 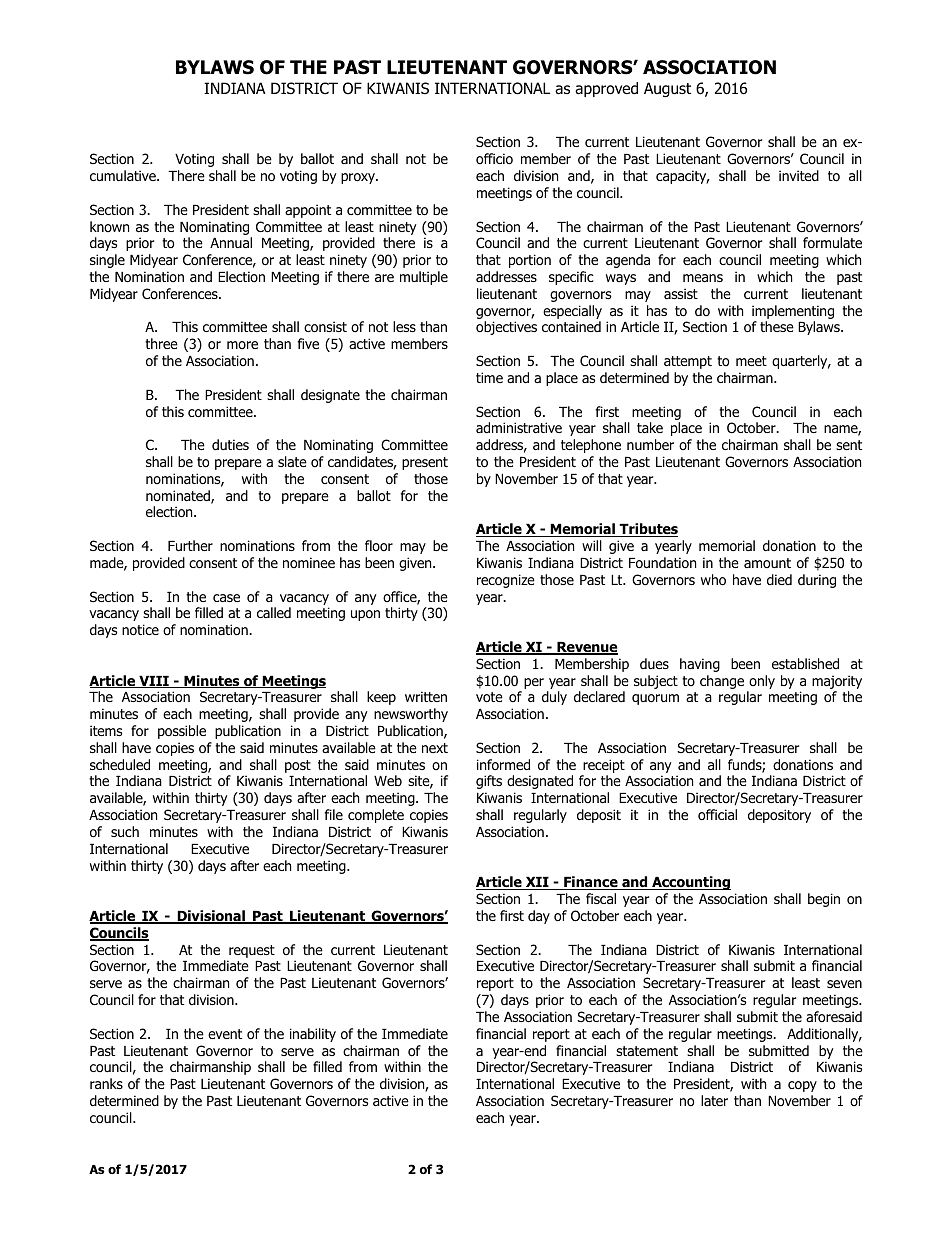 I want to click on event, so click(x=225, y=1034).
